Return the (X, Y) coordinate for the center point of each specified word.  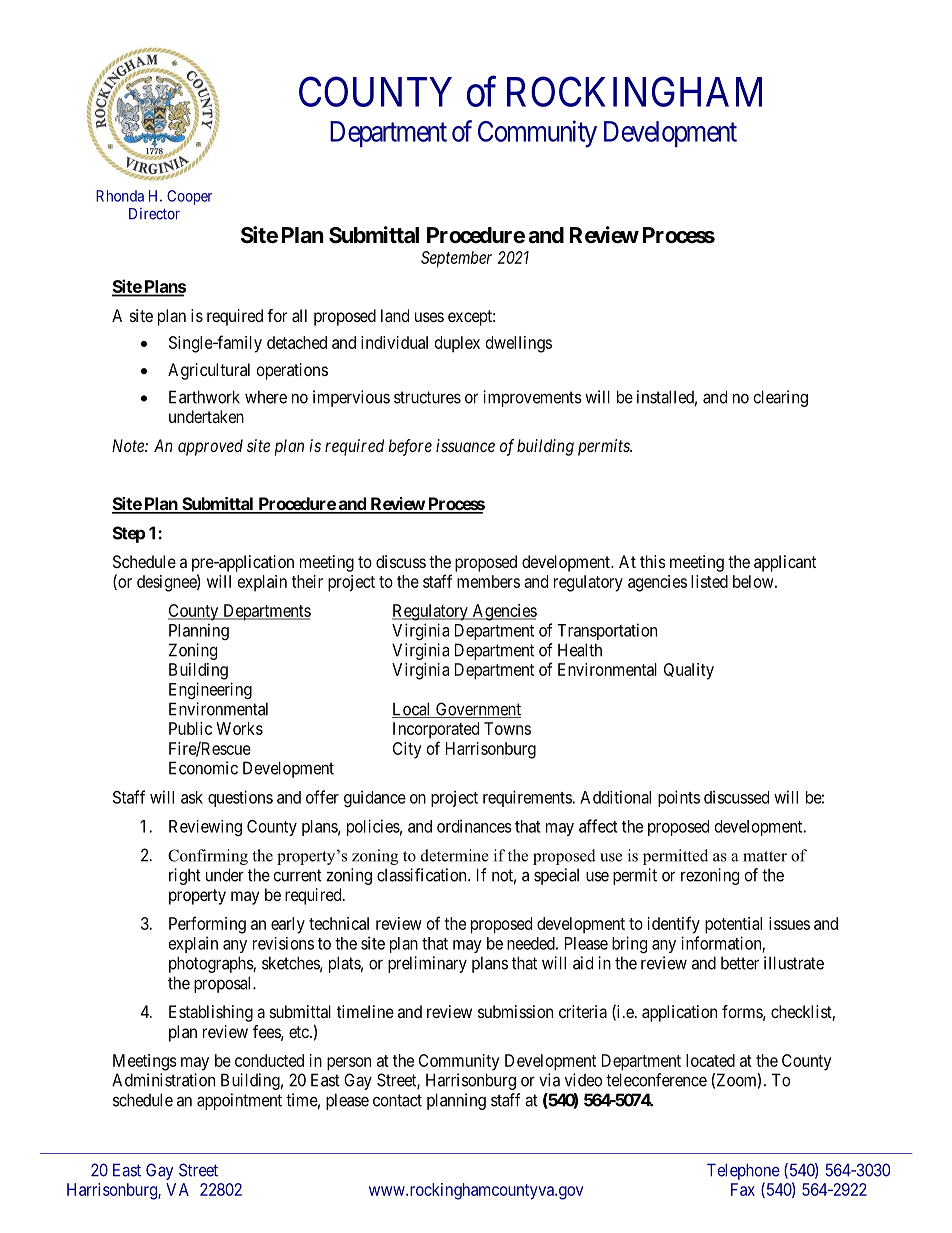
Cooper (189, 197)
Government (477, 710)
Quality (689, 671)
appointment (239, 1101)
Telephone (743, 1171)
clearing (781, 398)
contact (397, 1100)
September (456, 259)
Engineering (210, 690)
